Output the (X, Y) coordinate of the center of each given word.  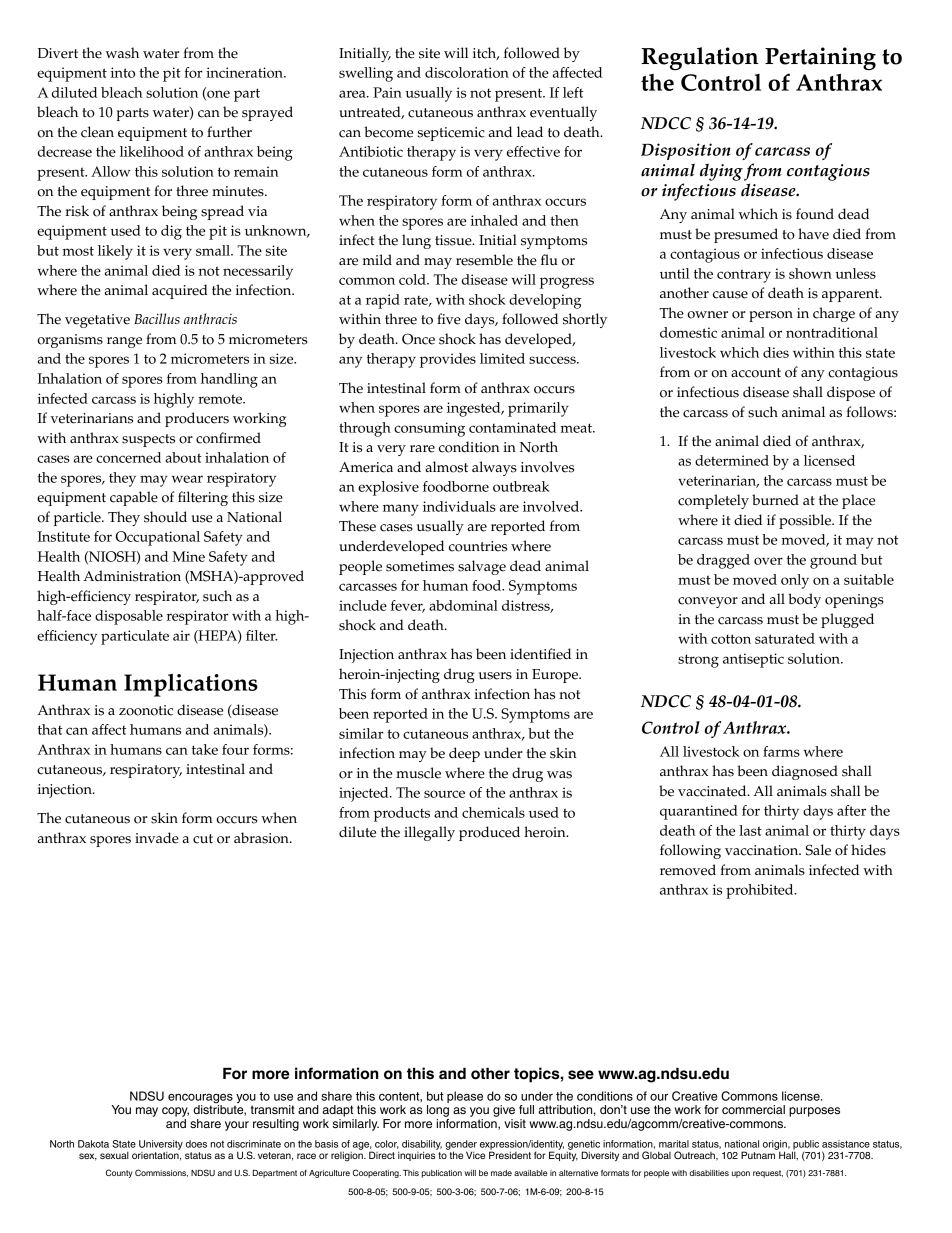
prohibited (761, 891)
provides (448, 360)
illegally (429, 833)
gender (461, 1146)
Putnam (759, 1154)
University (161, 1145)
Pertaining (820, 59)
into (123, 72)
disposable (129, 617)
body (804, 600)
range (124, 342)
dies (776, 352)
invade (157, 838)
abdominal (463, 605)
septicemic (451, 134)
